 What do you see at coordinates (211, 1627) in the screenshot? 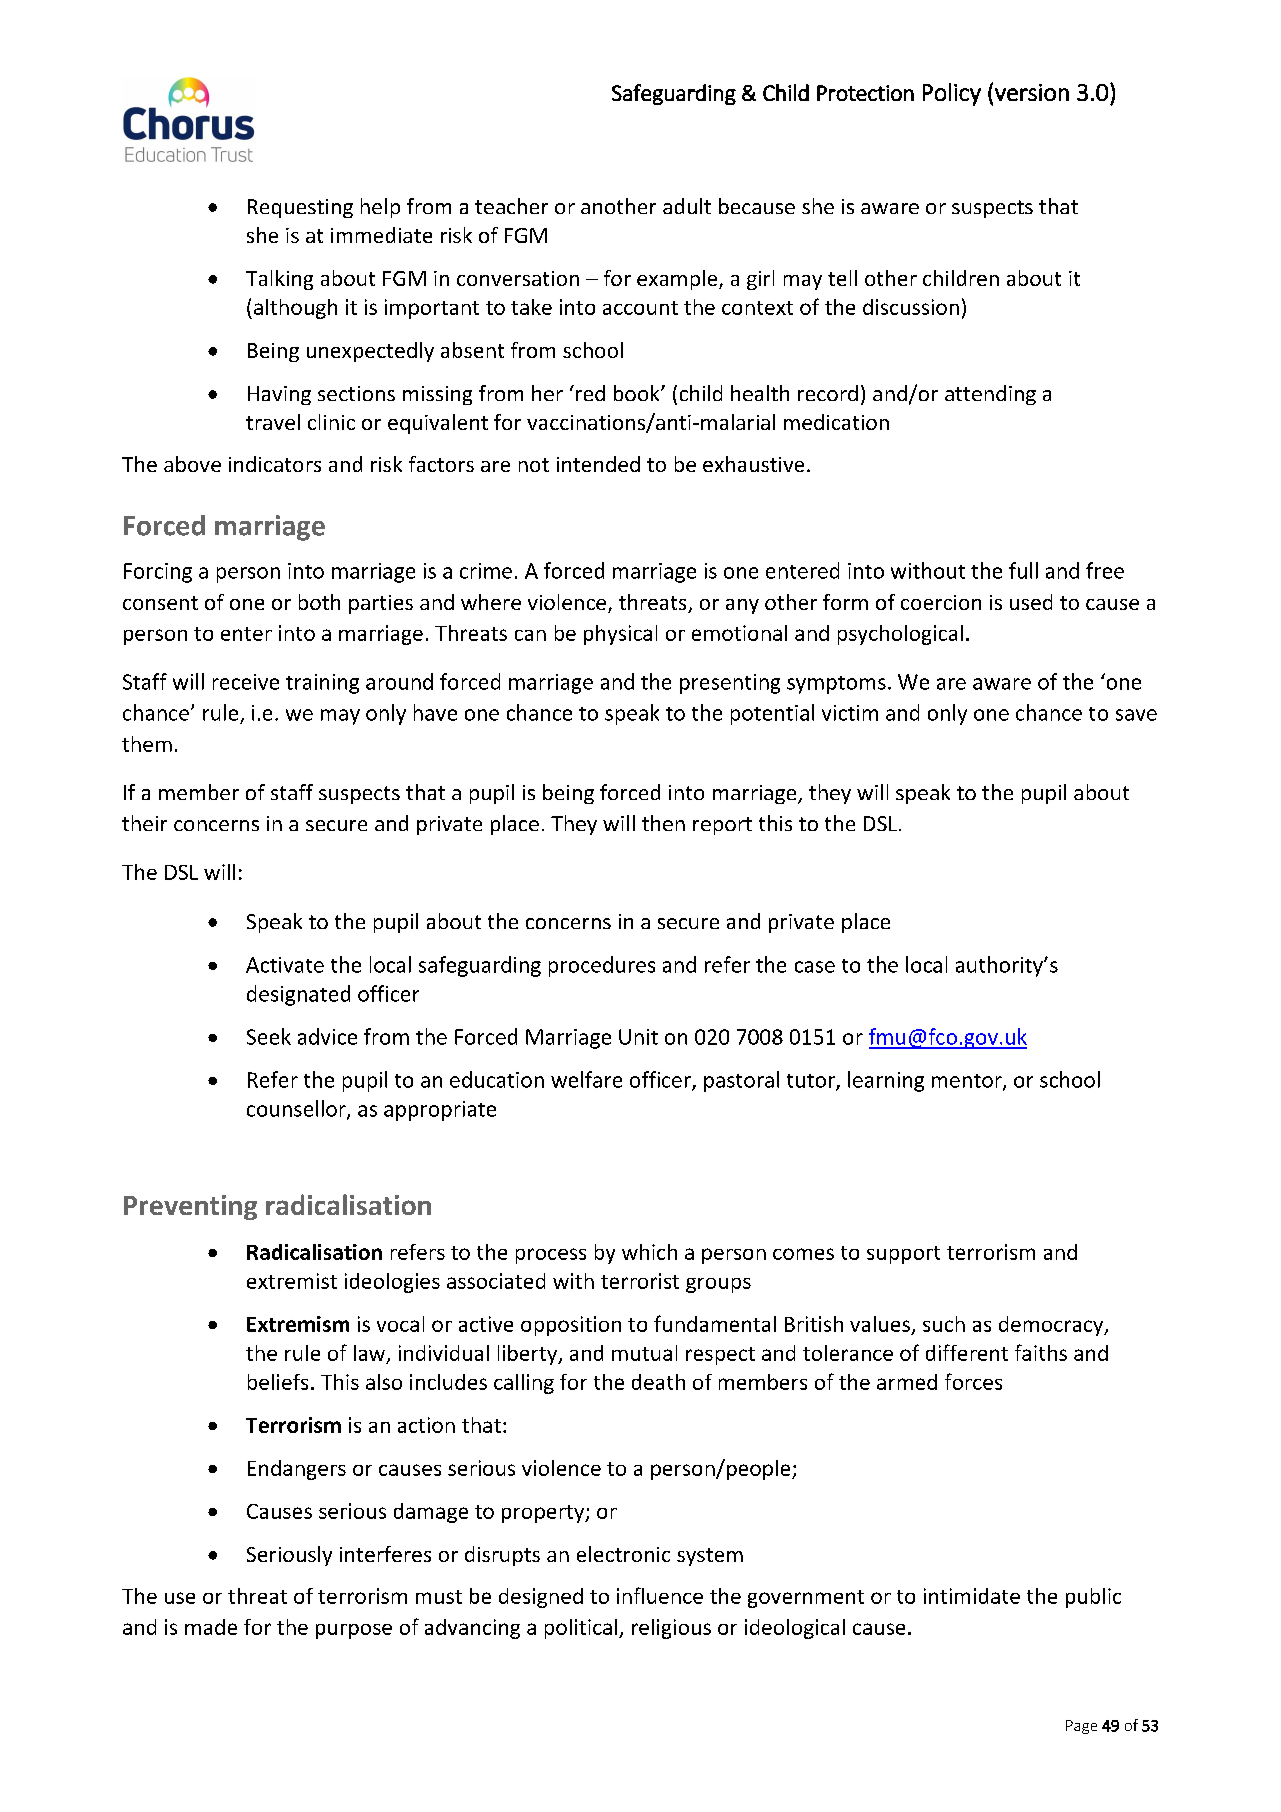
I see `made` at bounding box center [211, 1627].
